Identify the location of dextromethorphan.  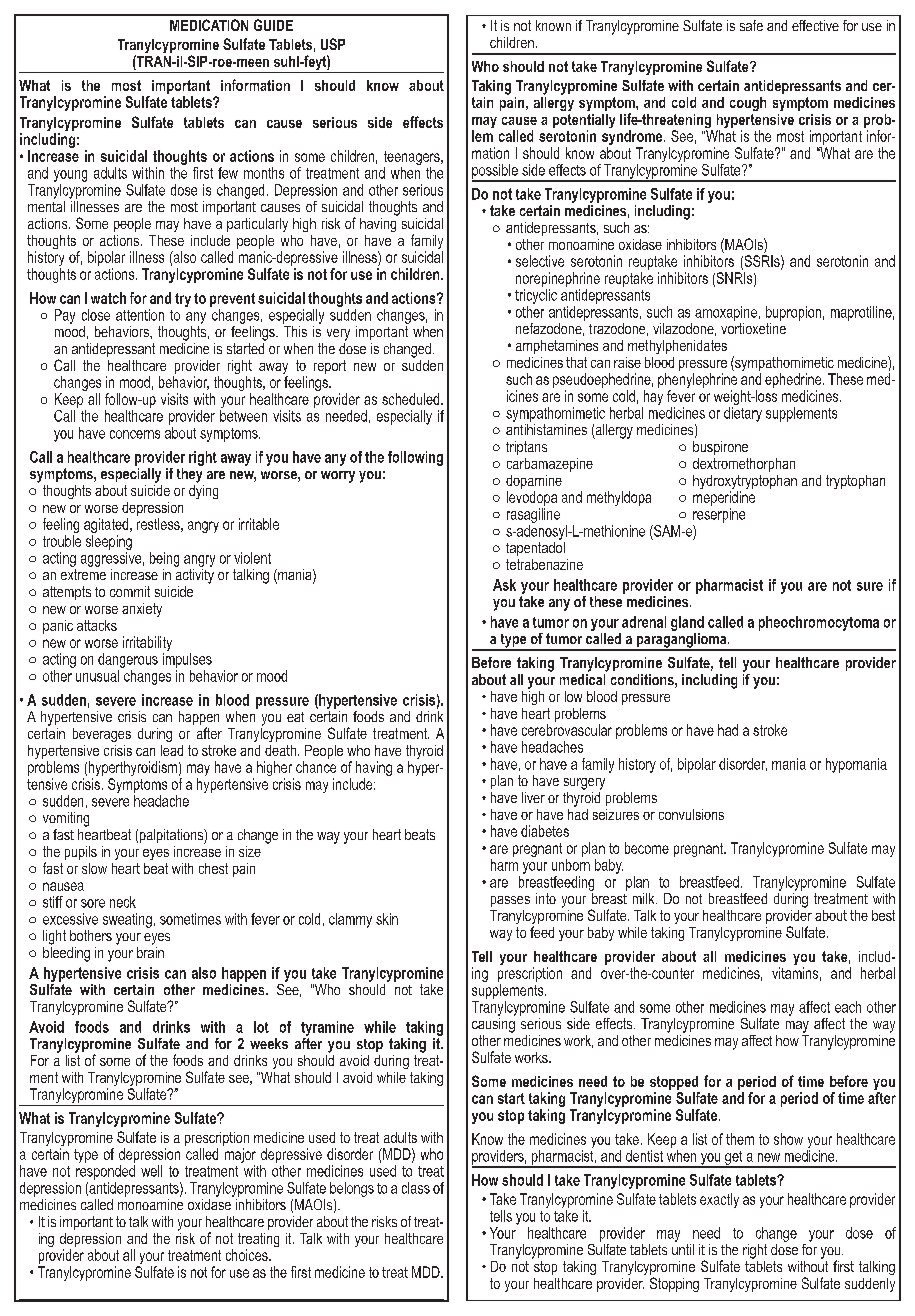
(744, 465).
